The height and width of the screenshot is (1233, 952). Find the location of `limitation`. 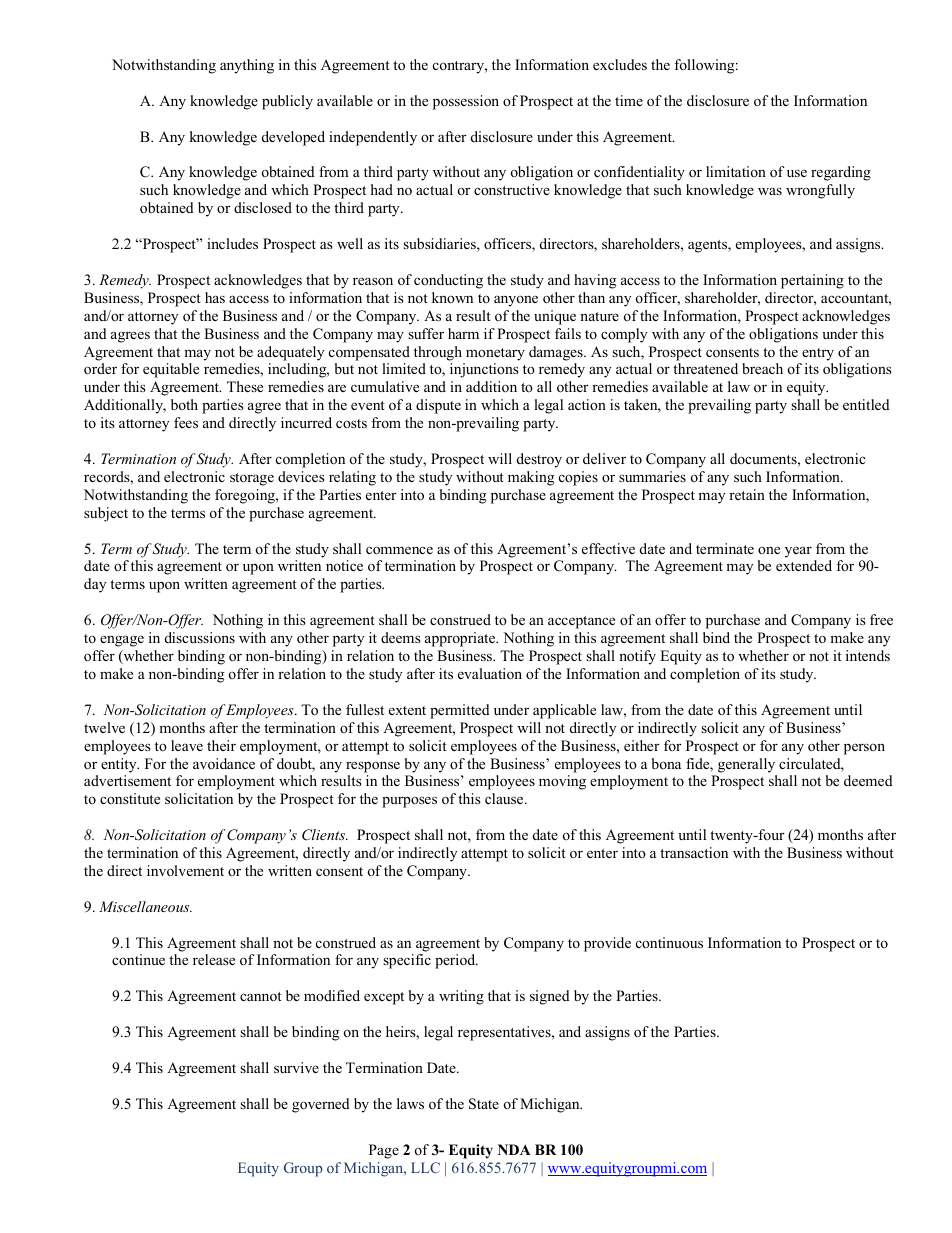

limitation is located at coordinates (736, 171).
